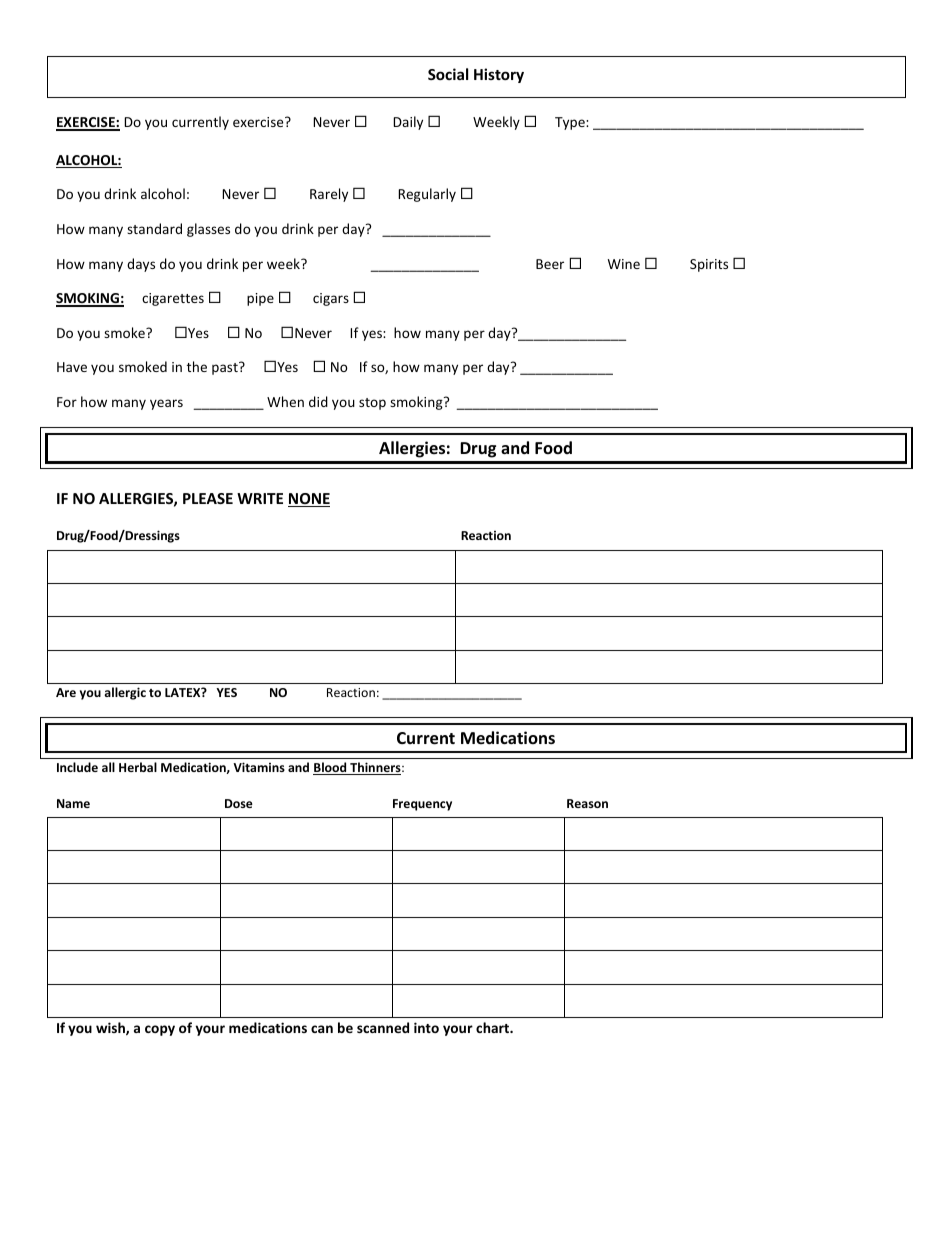 This screenshot has width=952, height=1233. Describe the element at coordinates (408, 123) in the screenshot. I see `Daily` at that location.
